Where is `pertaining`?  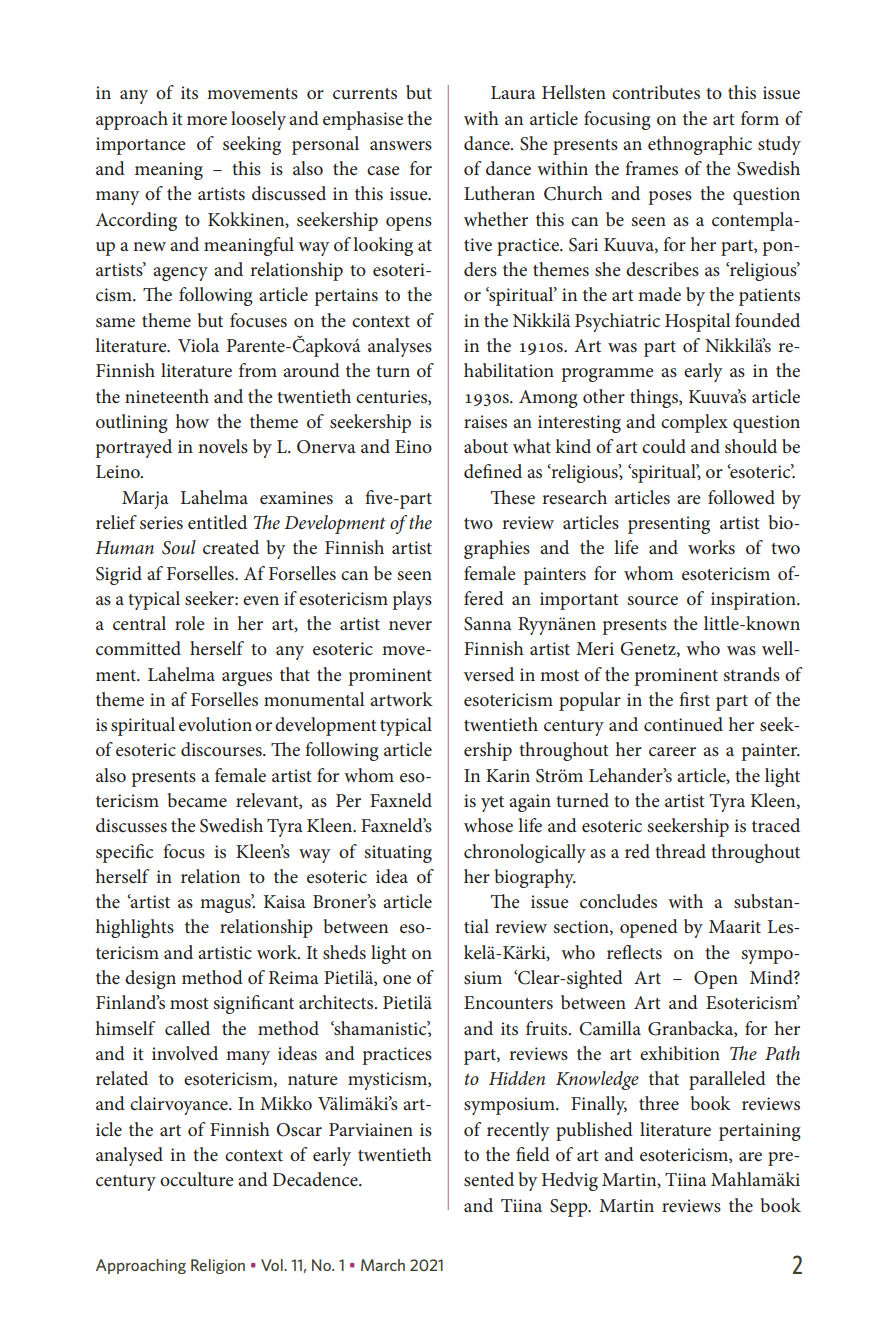 pertaining is located at coordinates (760, 1132).
